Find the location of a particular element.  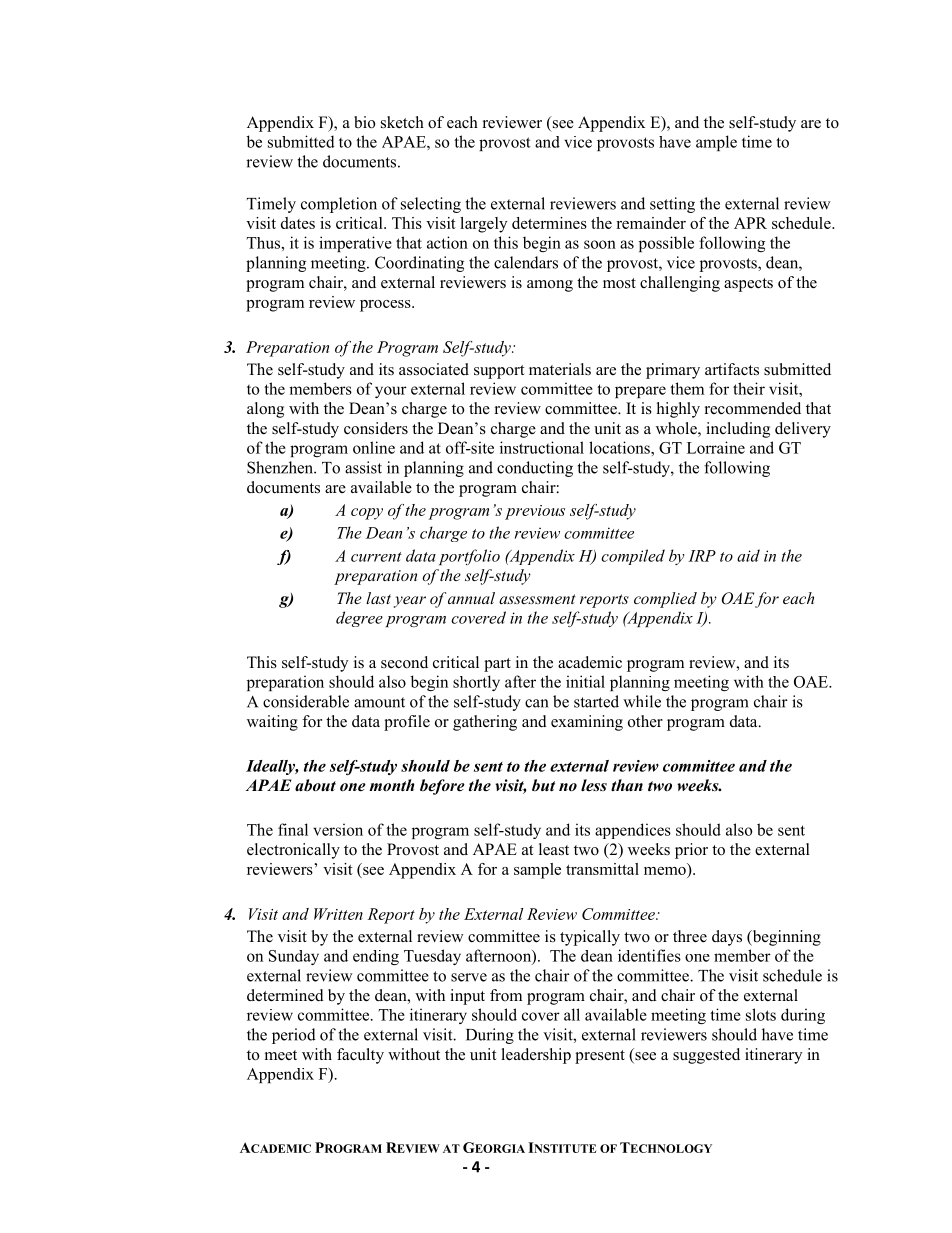

other is located at coordinates (645, 721).
